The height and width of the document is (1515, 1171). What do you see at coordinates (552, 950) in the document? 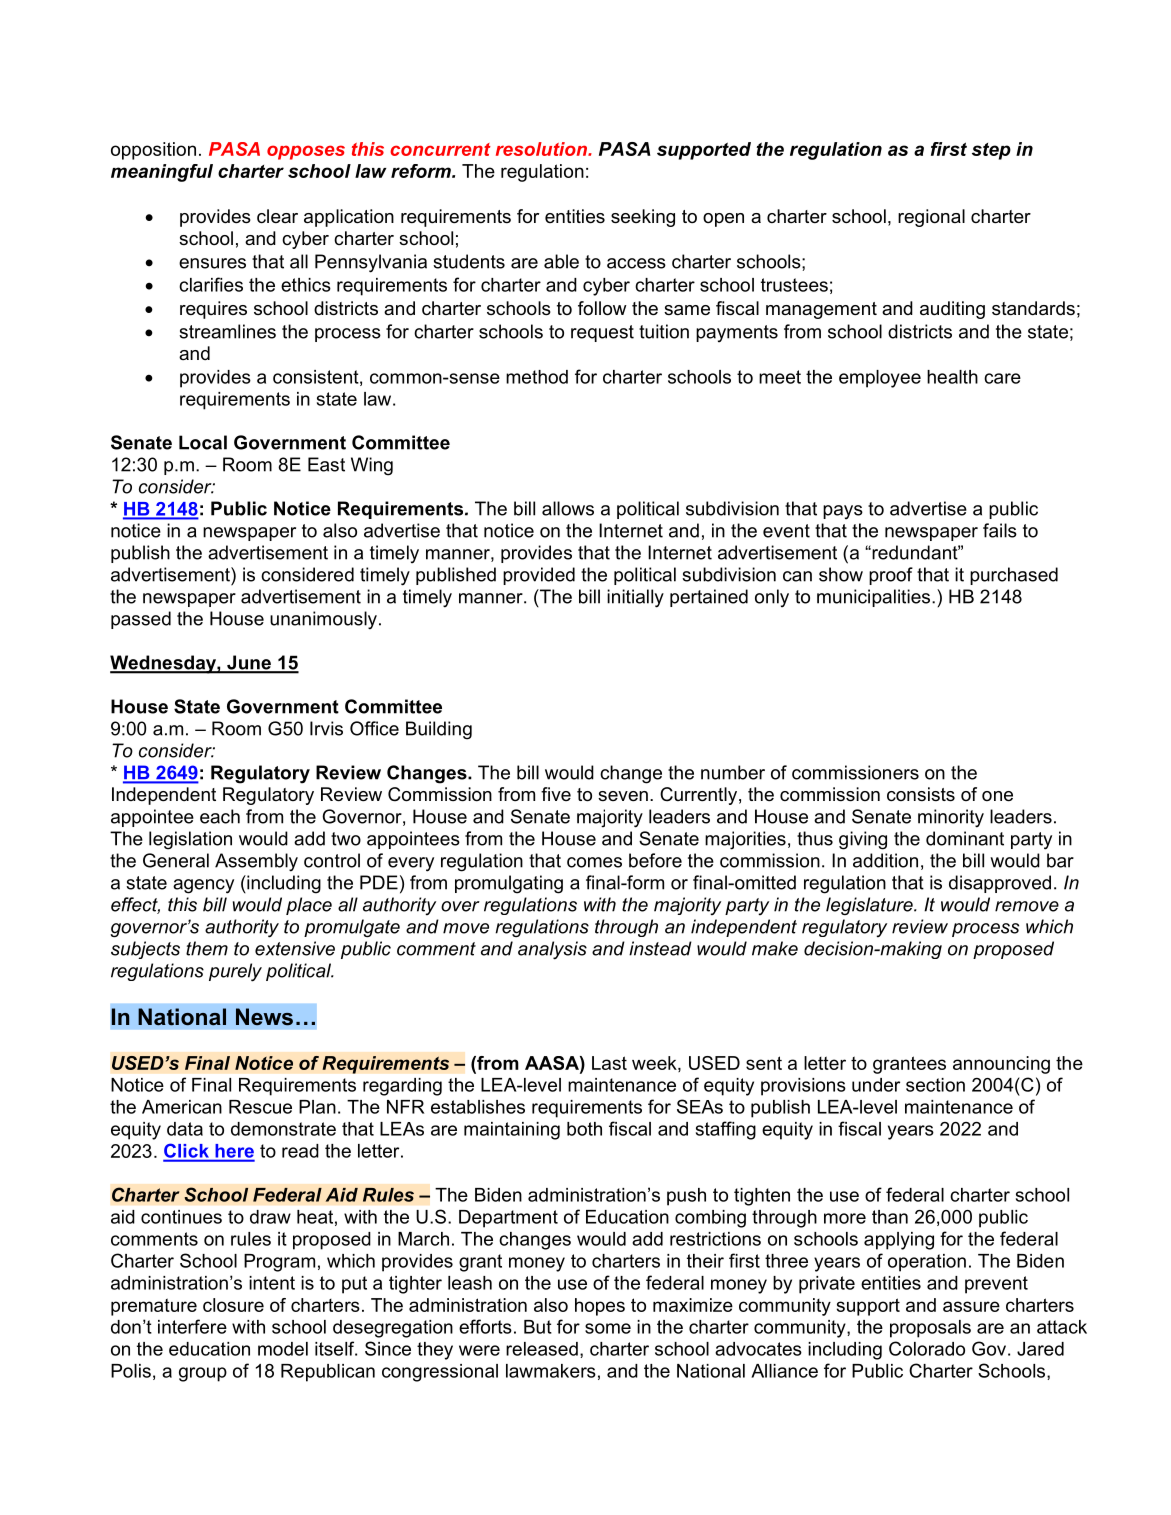
I see `analysis` at bounding box center [552, 950].
